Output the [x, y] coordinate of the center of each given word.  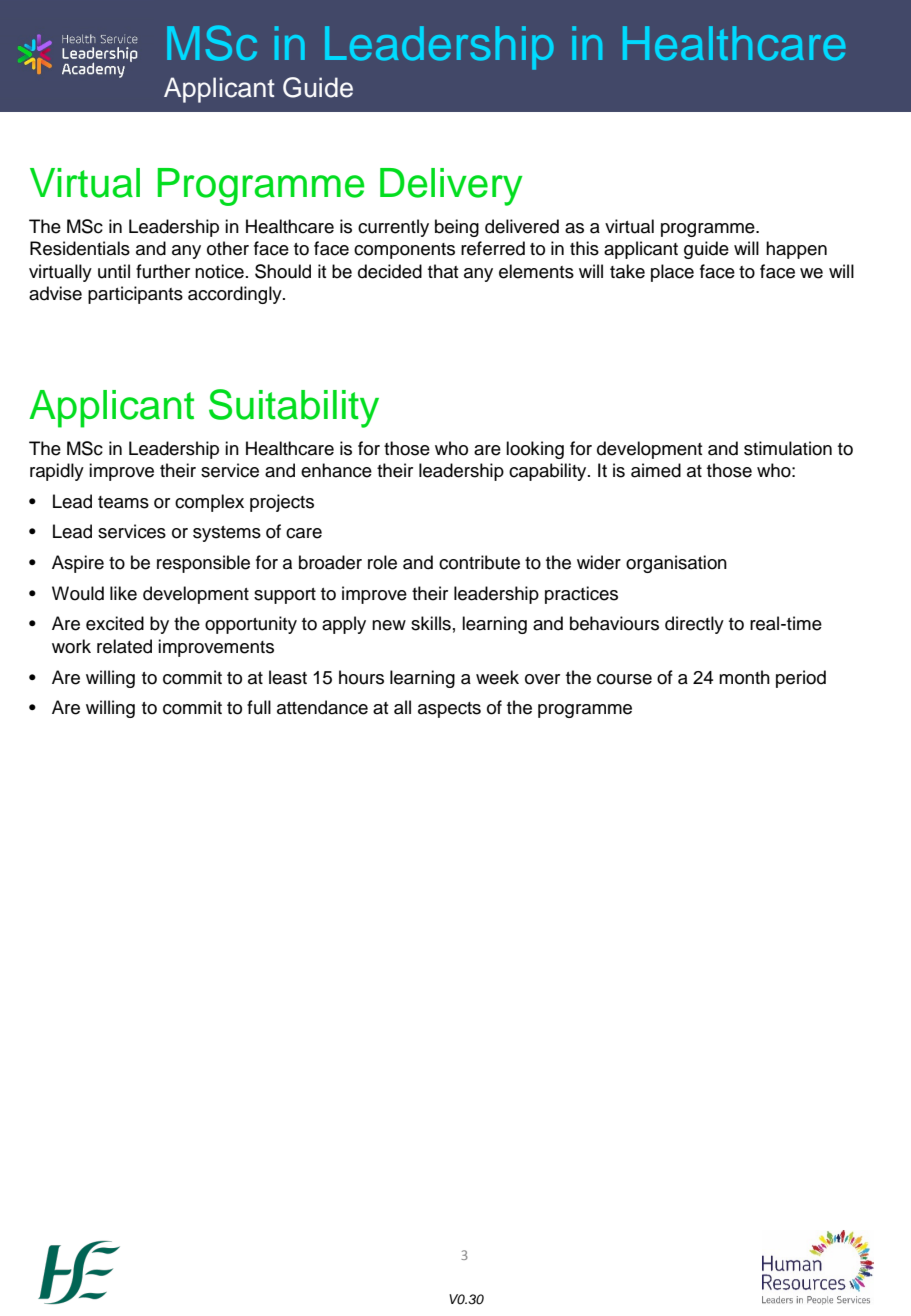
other [228, 248]
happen [796, 250]
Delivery [451, 187]
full [259, 707]
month [744, 677]
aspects [449, 710]
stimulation [788, 448]
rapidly [57, 472]
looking [535, 450]
